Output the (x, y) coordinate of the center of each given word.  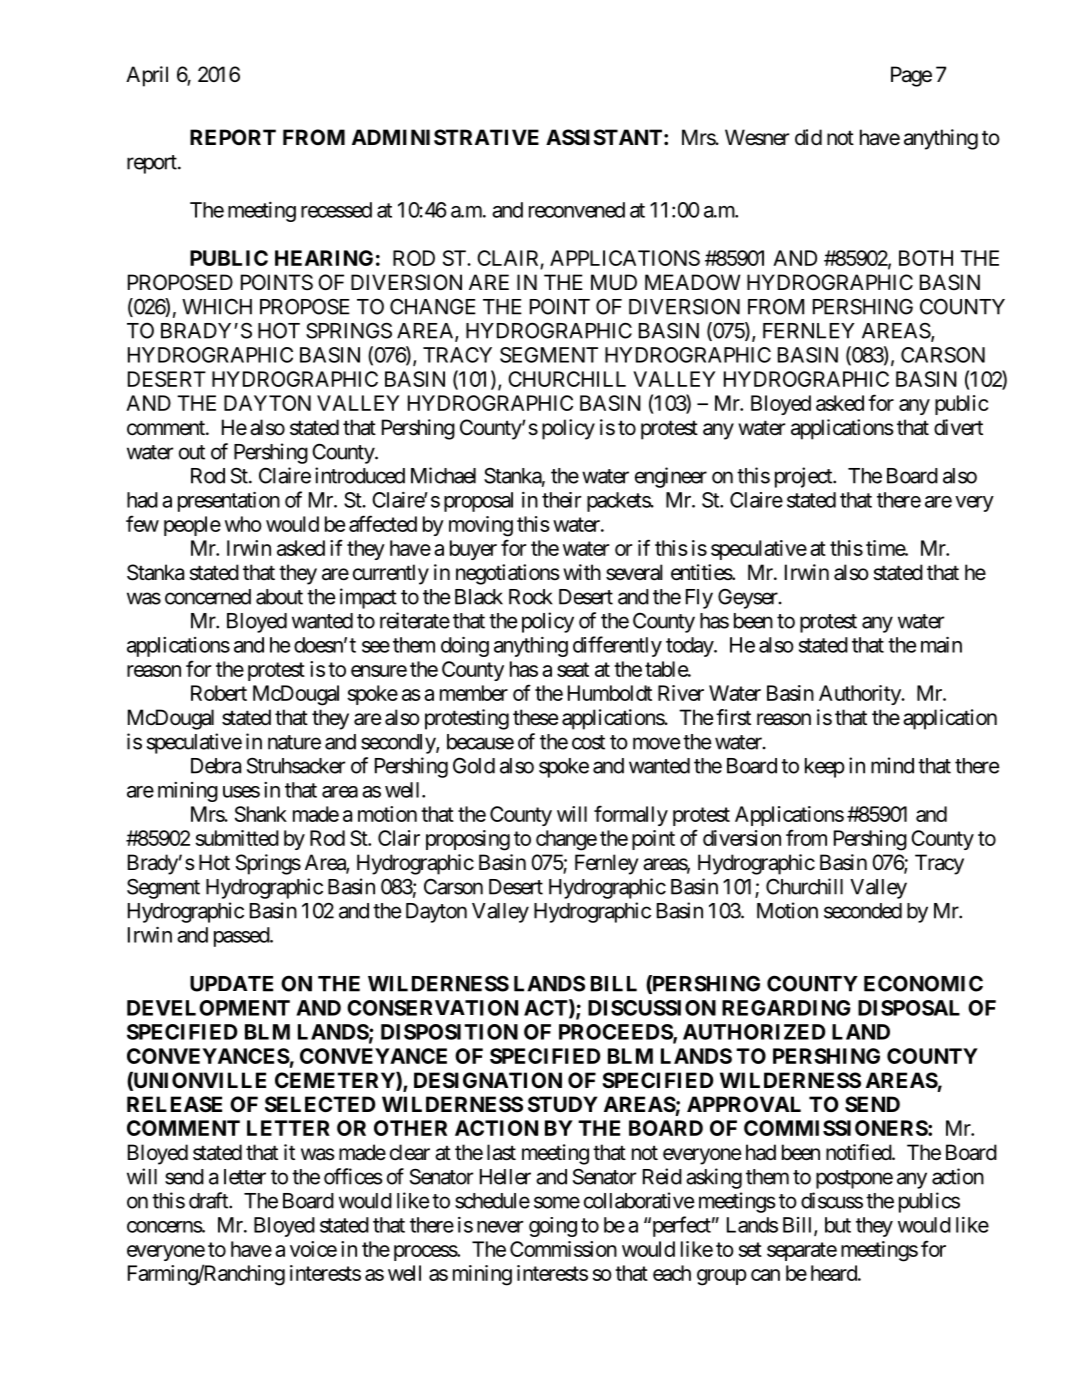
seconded (863, 911)
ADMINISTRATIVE (445, 137)
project (804, 477)
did (808, 137)
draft (209, 1200)
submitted (237, 838)
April (147, 76)
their (561, 500)
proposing (468, 840)
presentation (229, 501)
